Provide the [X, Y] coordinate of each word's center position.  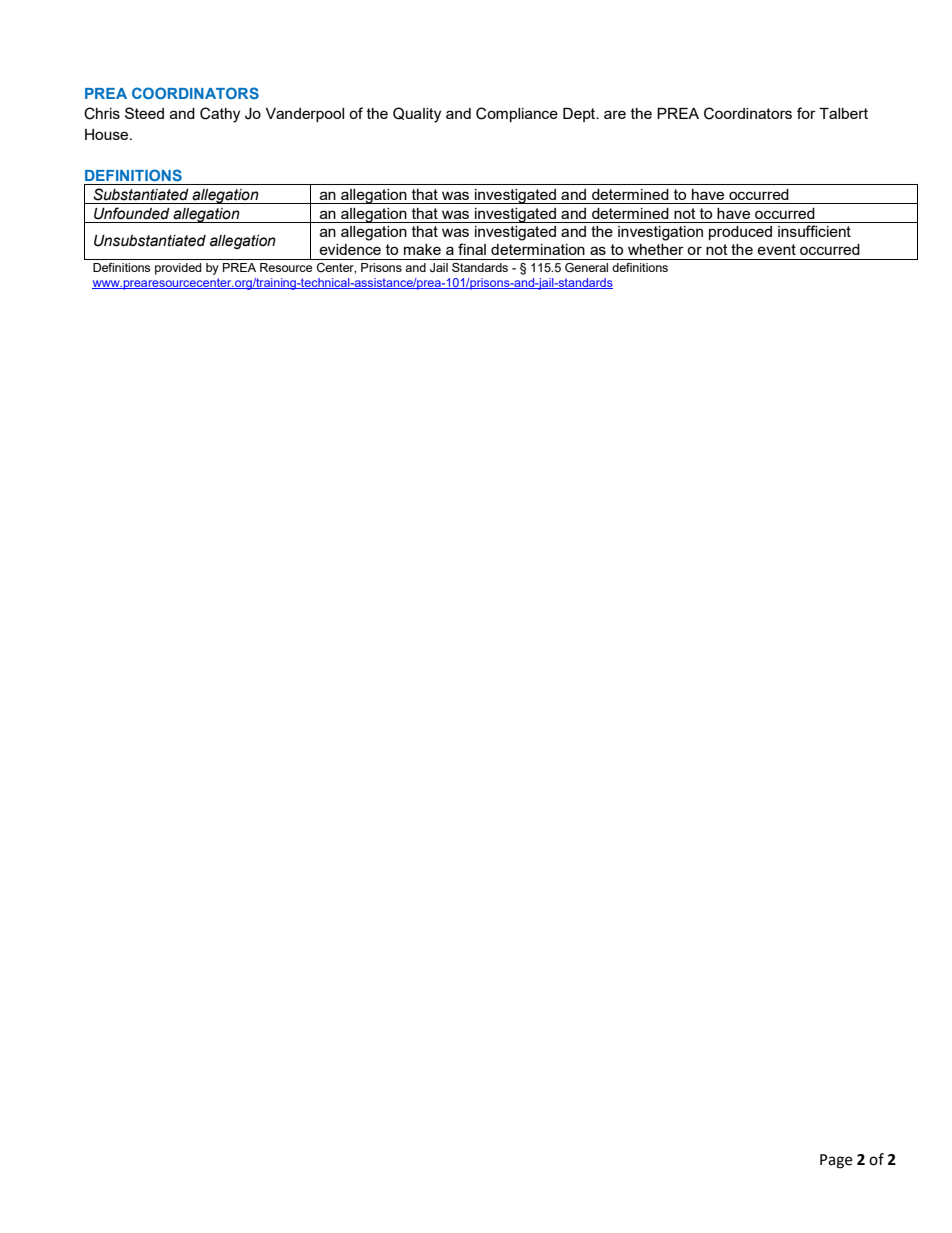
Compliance [517, 114]
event [776, 249]
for [806, 113]
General [586, 267]
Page [836, 1161]
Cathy [220, 115]
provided [178, 269]
